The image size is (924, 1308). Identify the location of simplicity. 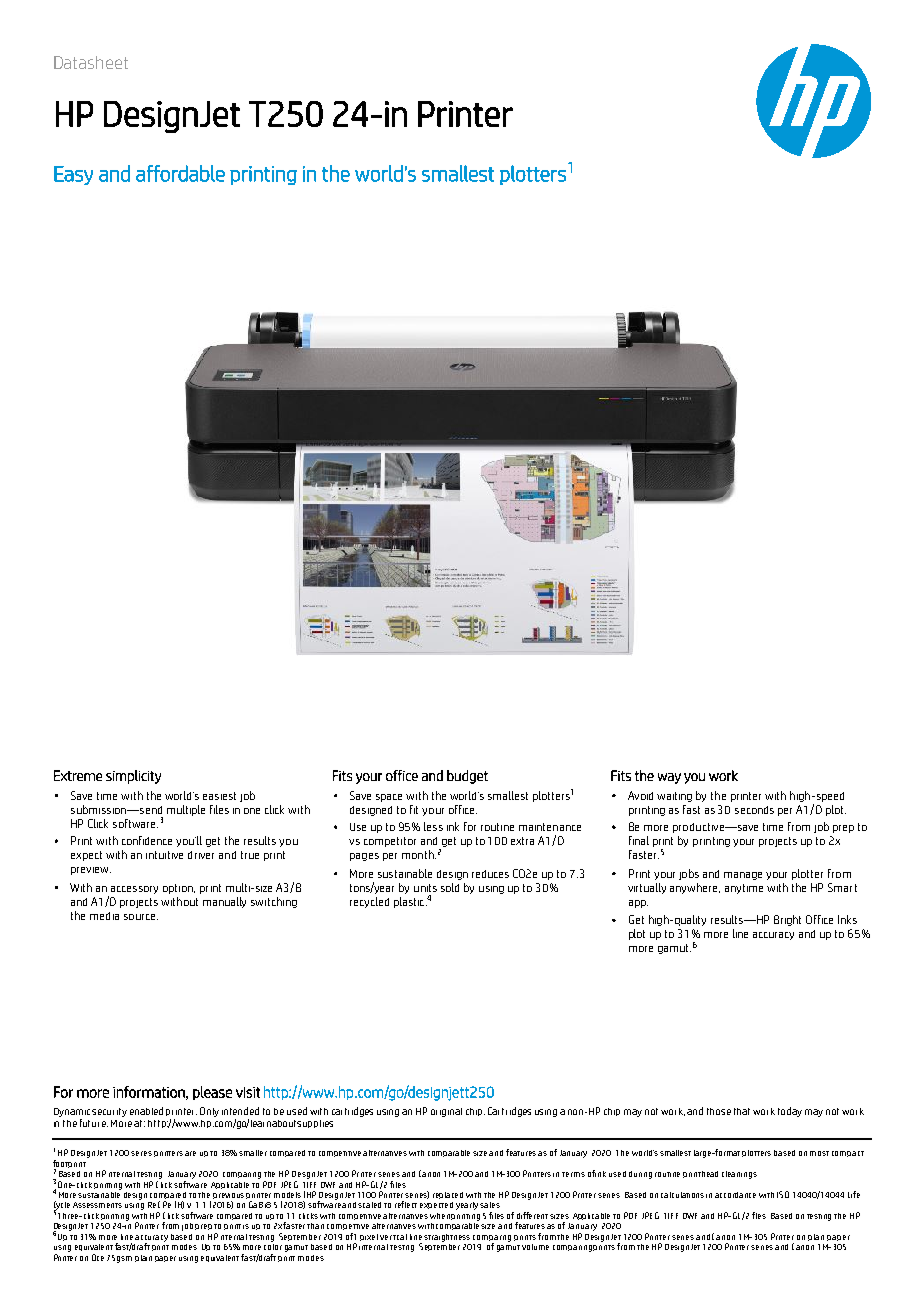
(133, 777).
